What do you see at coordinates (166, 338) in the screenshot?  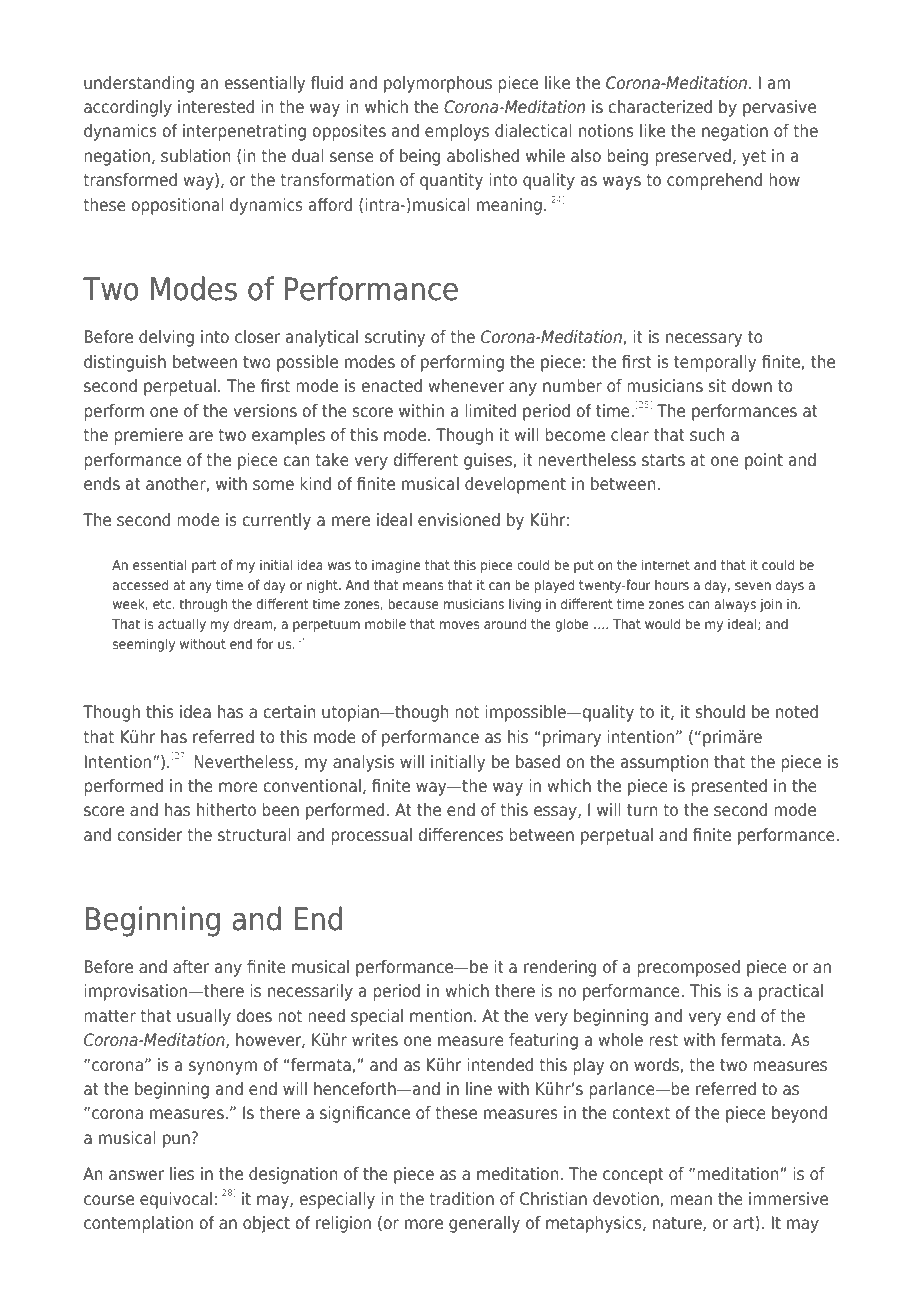 I see `delving` at bounding box center [166, 338].
